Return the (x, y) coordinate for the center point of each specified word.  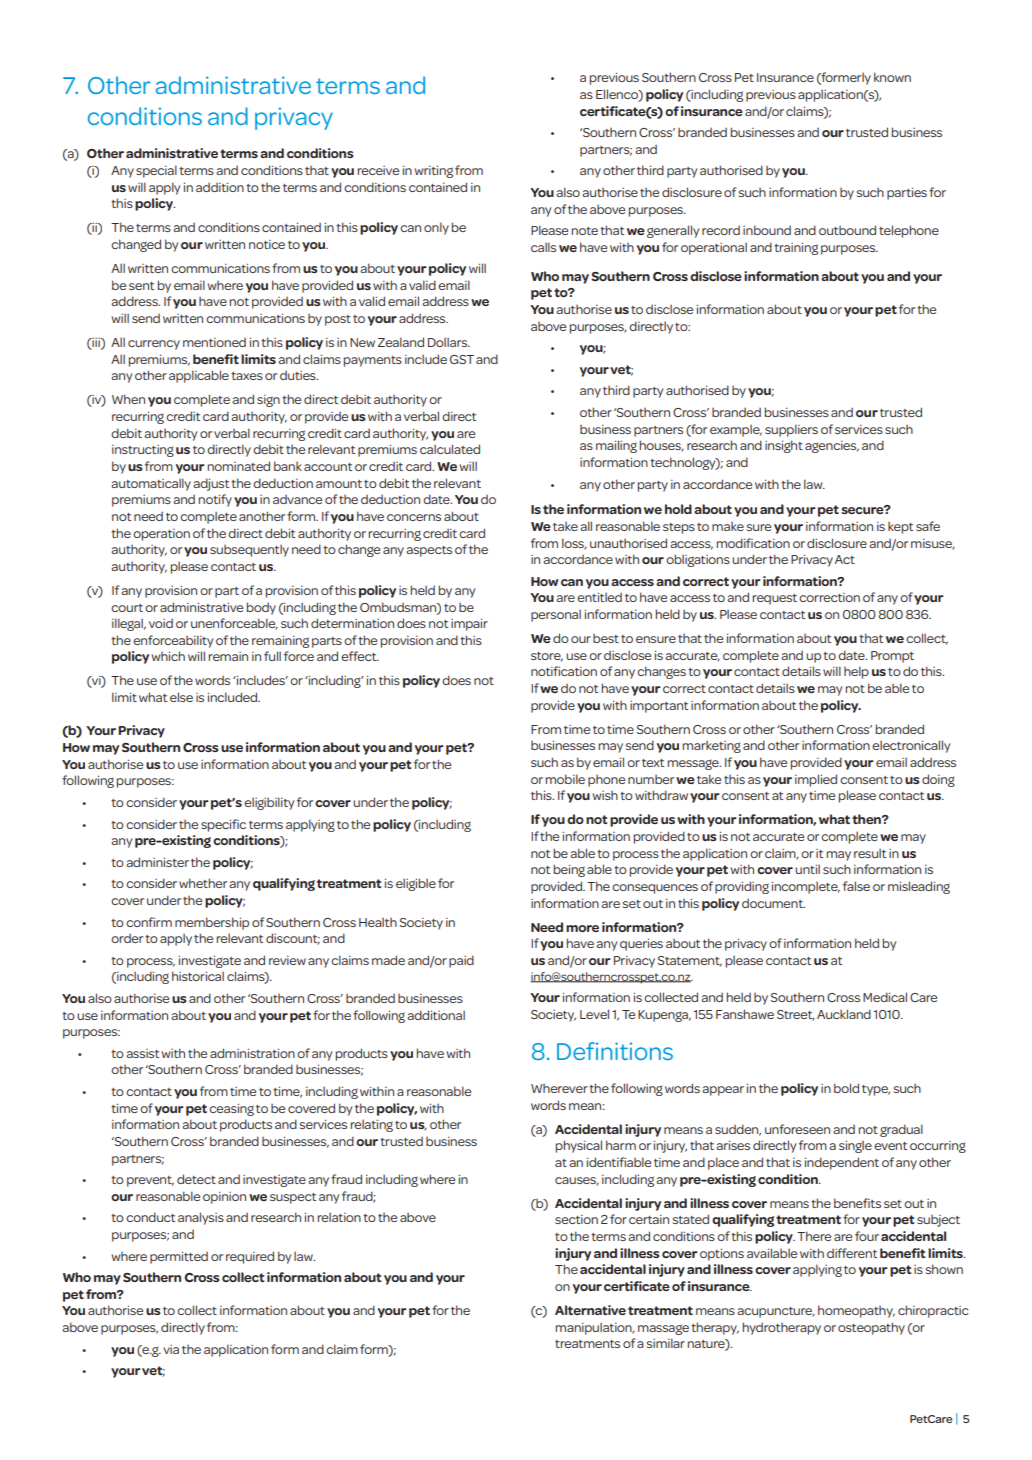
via (171, 1349)
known (892, 77)
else (181, 697)
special (156, 171)
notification (564, 671)
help (856, 672)
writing (434, 171)
